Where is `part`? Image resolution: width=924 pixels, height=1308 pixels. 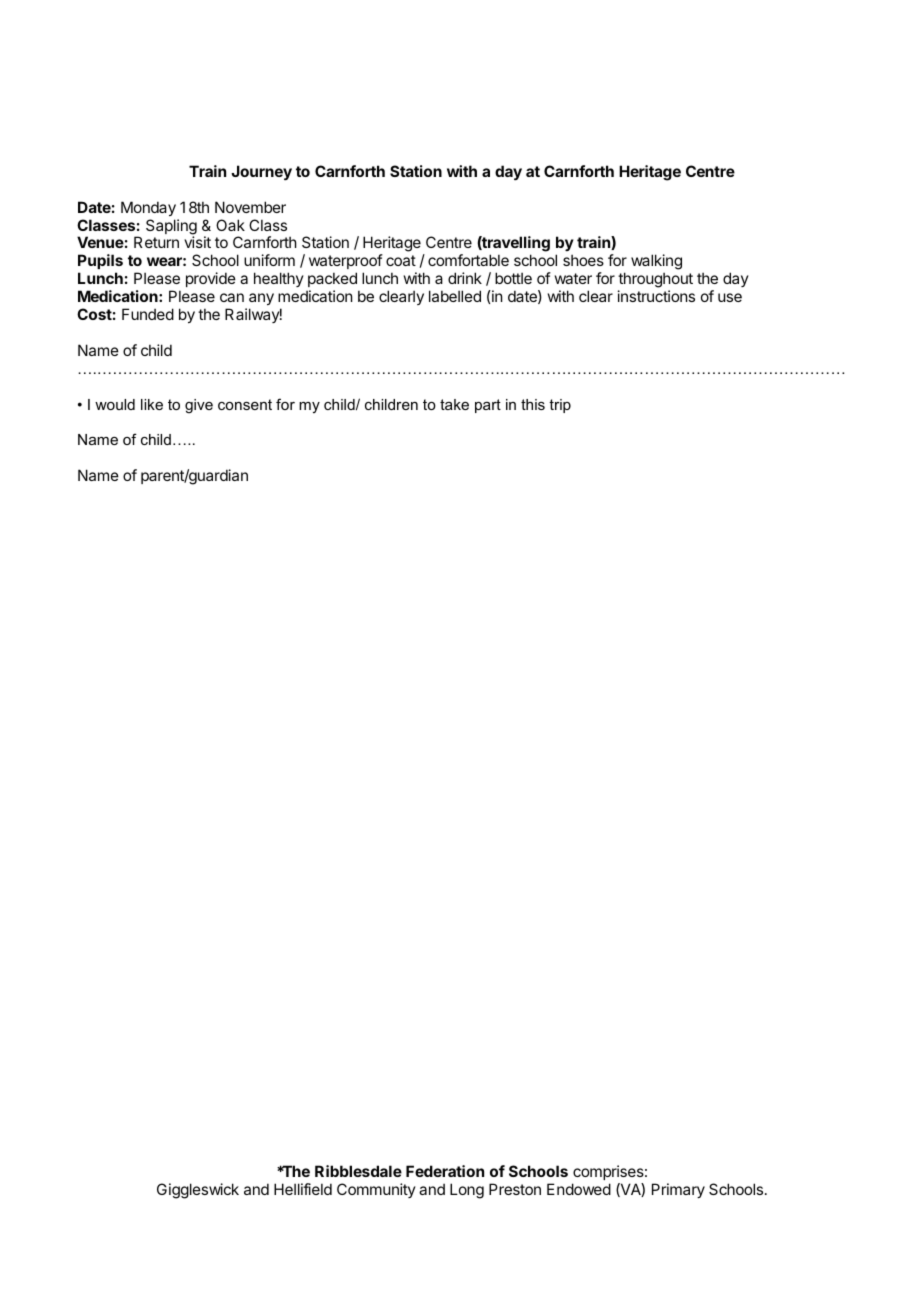 part is located at coordinates (488, 406).
